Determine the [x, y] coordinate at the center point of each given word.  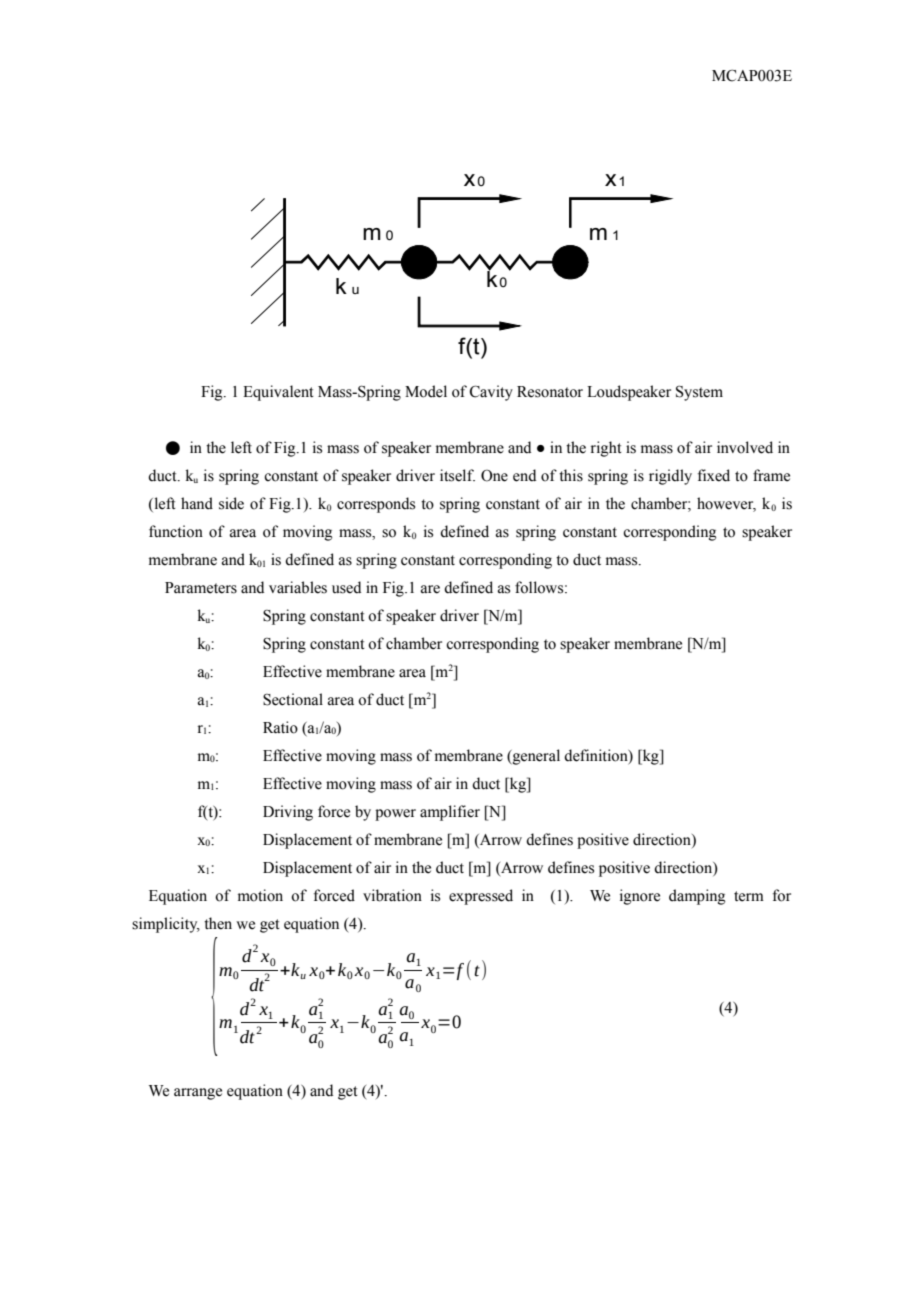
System [699, 393]
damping [697, 897]
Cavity [491, 393]
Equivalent [278, 393]
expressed [481, 897]
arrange [198, 1094]
